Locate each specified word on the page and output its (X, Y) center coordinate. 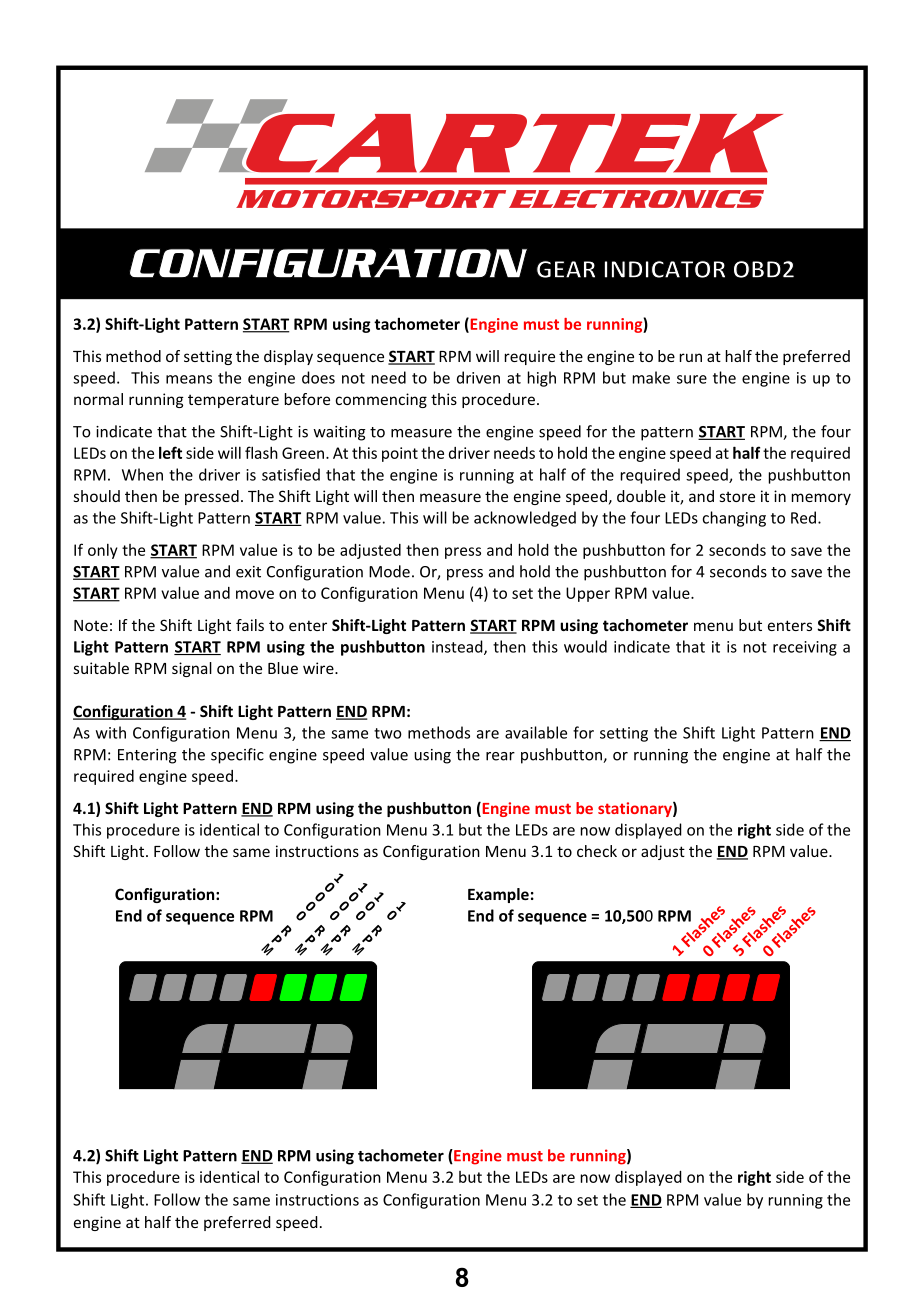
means (189, 379)
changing (734, 519)
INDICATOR (665, 269)
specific (237, 756)
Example (498, 895)
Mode (389, 571)
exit (248, 572)
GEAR (566, 269)
